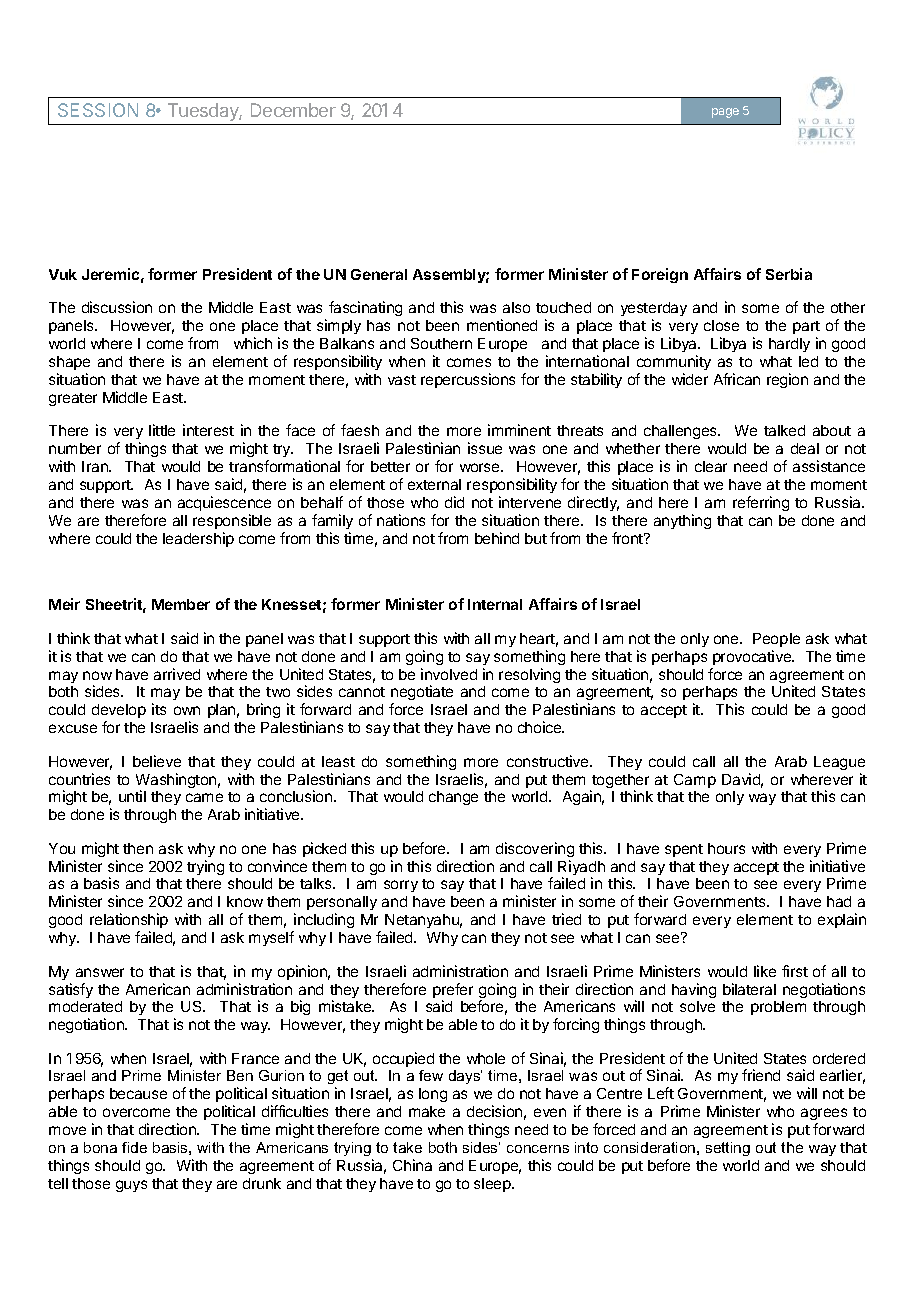  I want to click on December, so click(293, 110).
